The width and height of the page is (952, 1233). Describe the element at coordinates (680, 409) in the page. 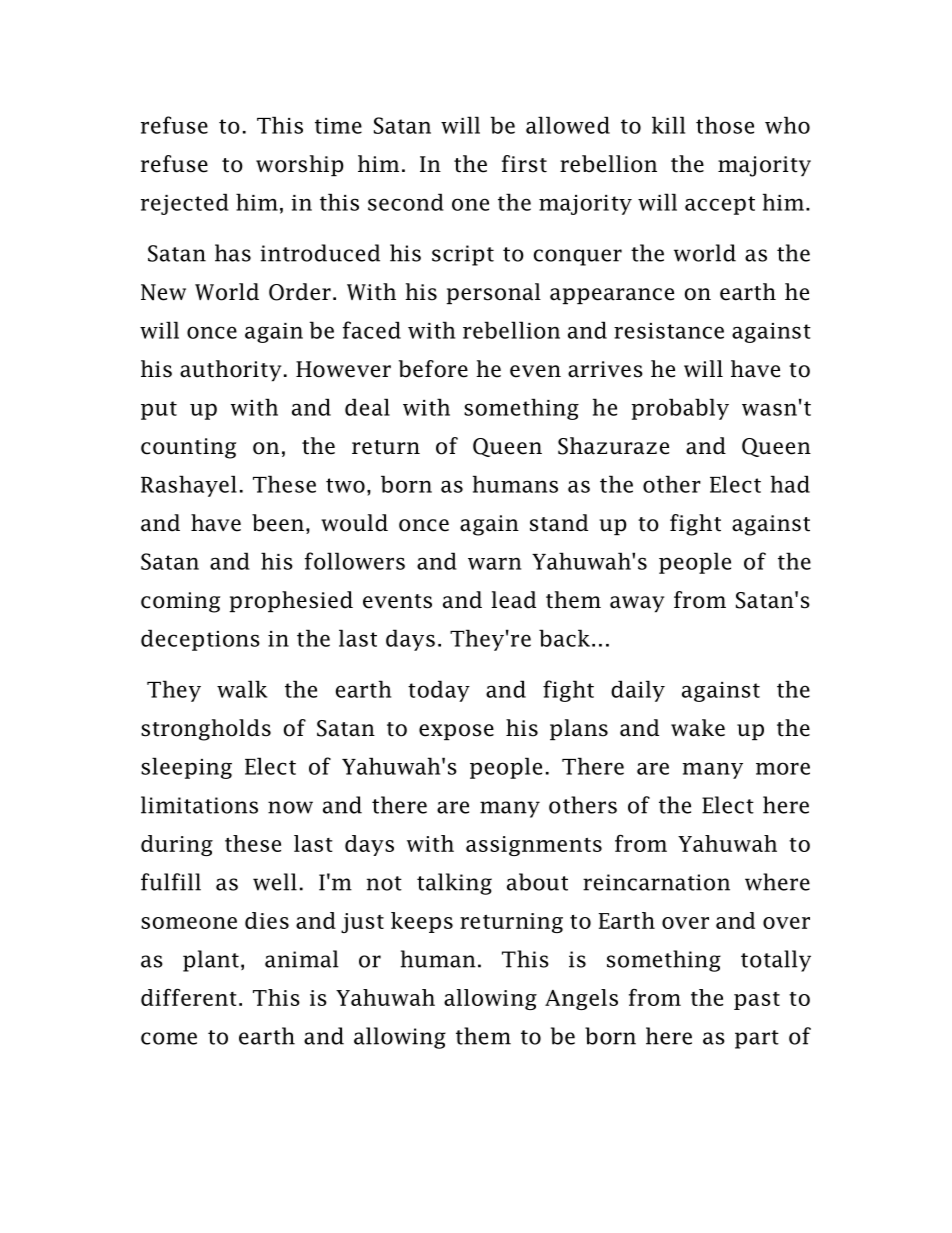

I see `probably` at that location.
